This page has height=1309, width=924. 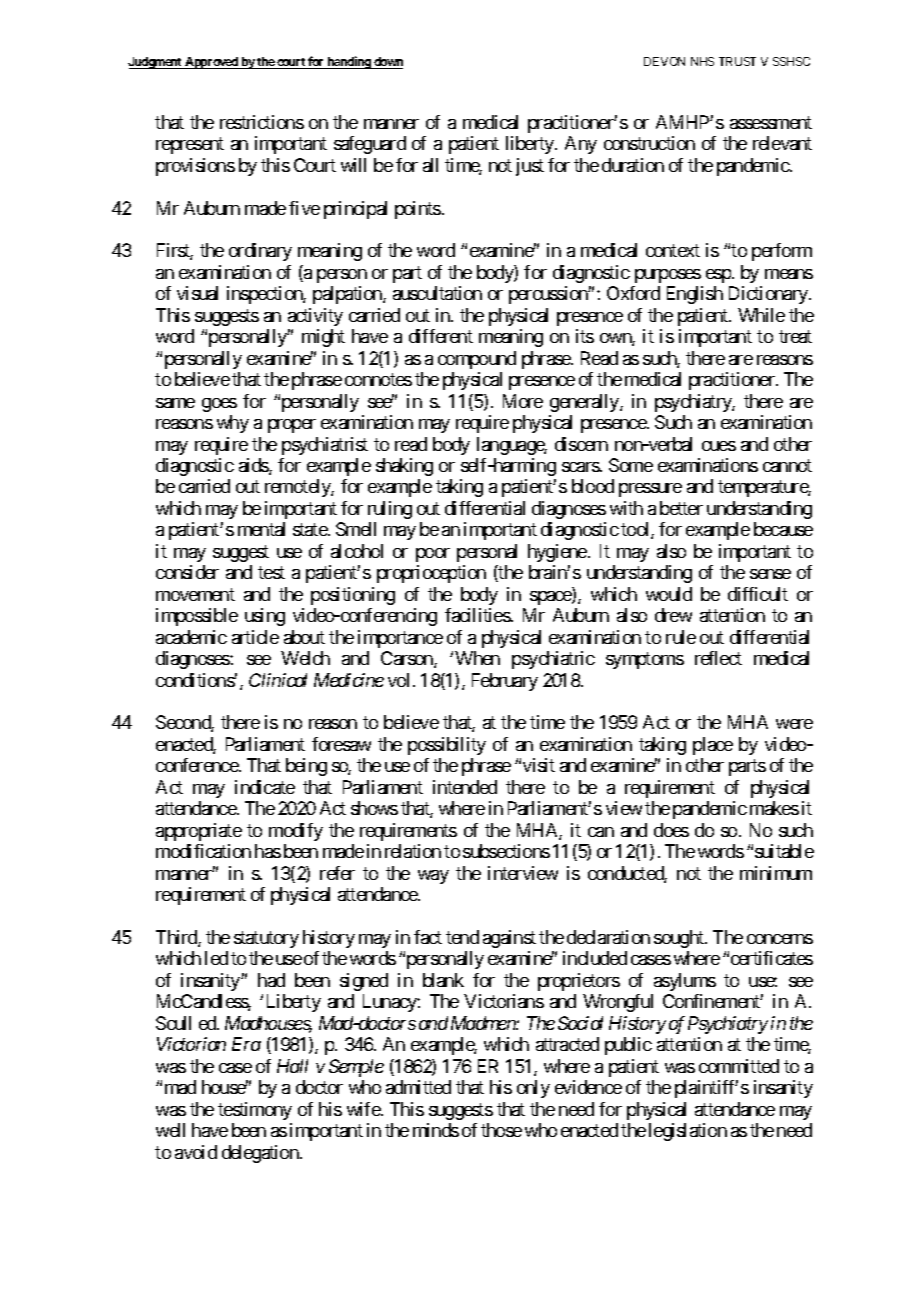 I want to click on delegation, so click(x=261, y=1154).
